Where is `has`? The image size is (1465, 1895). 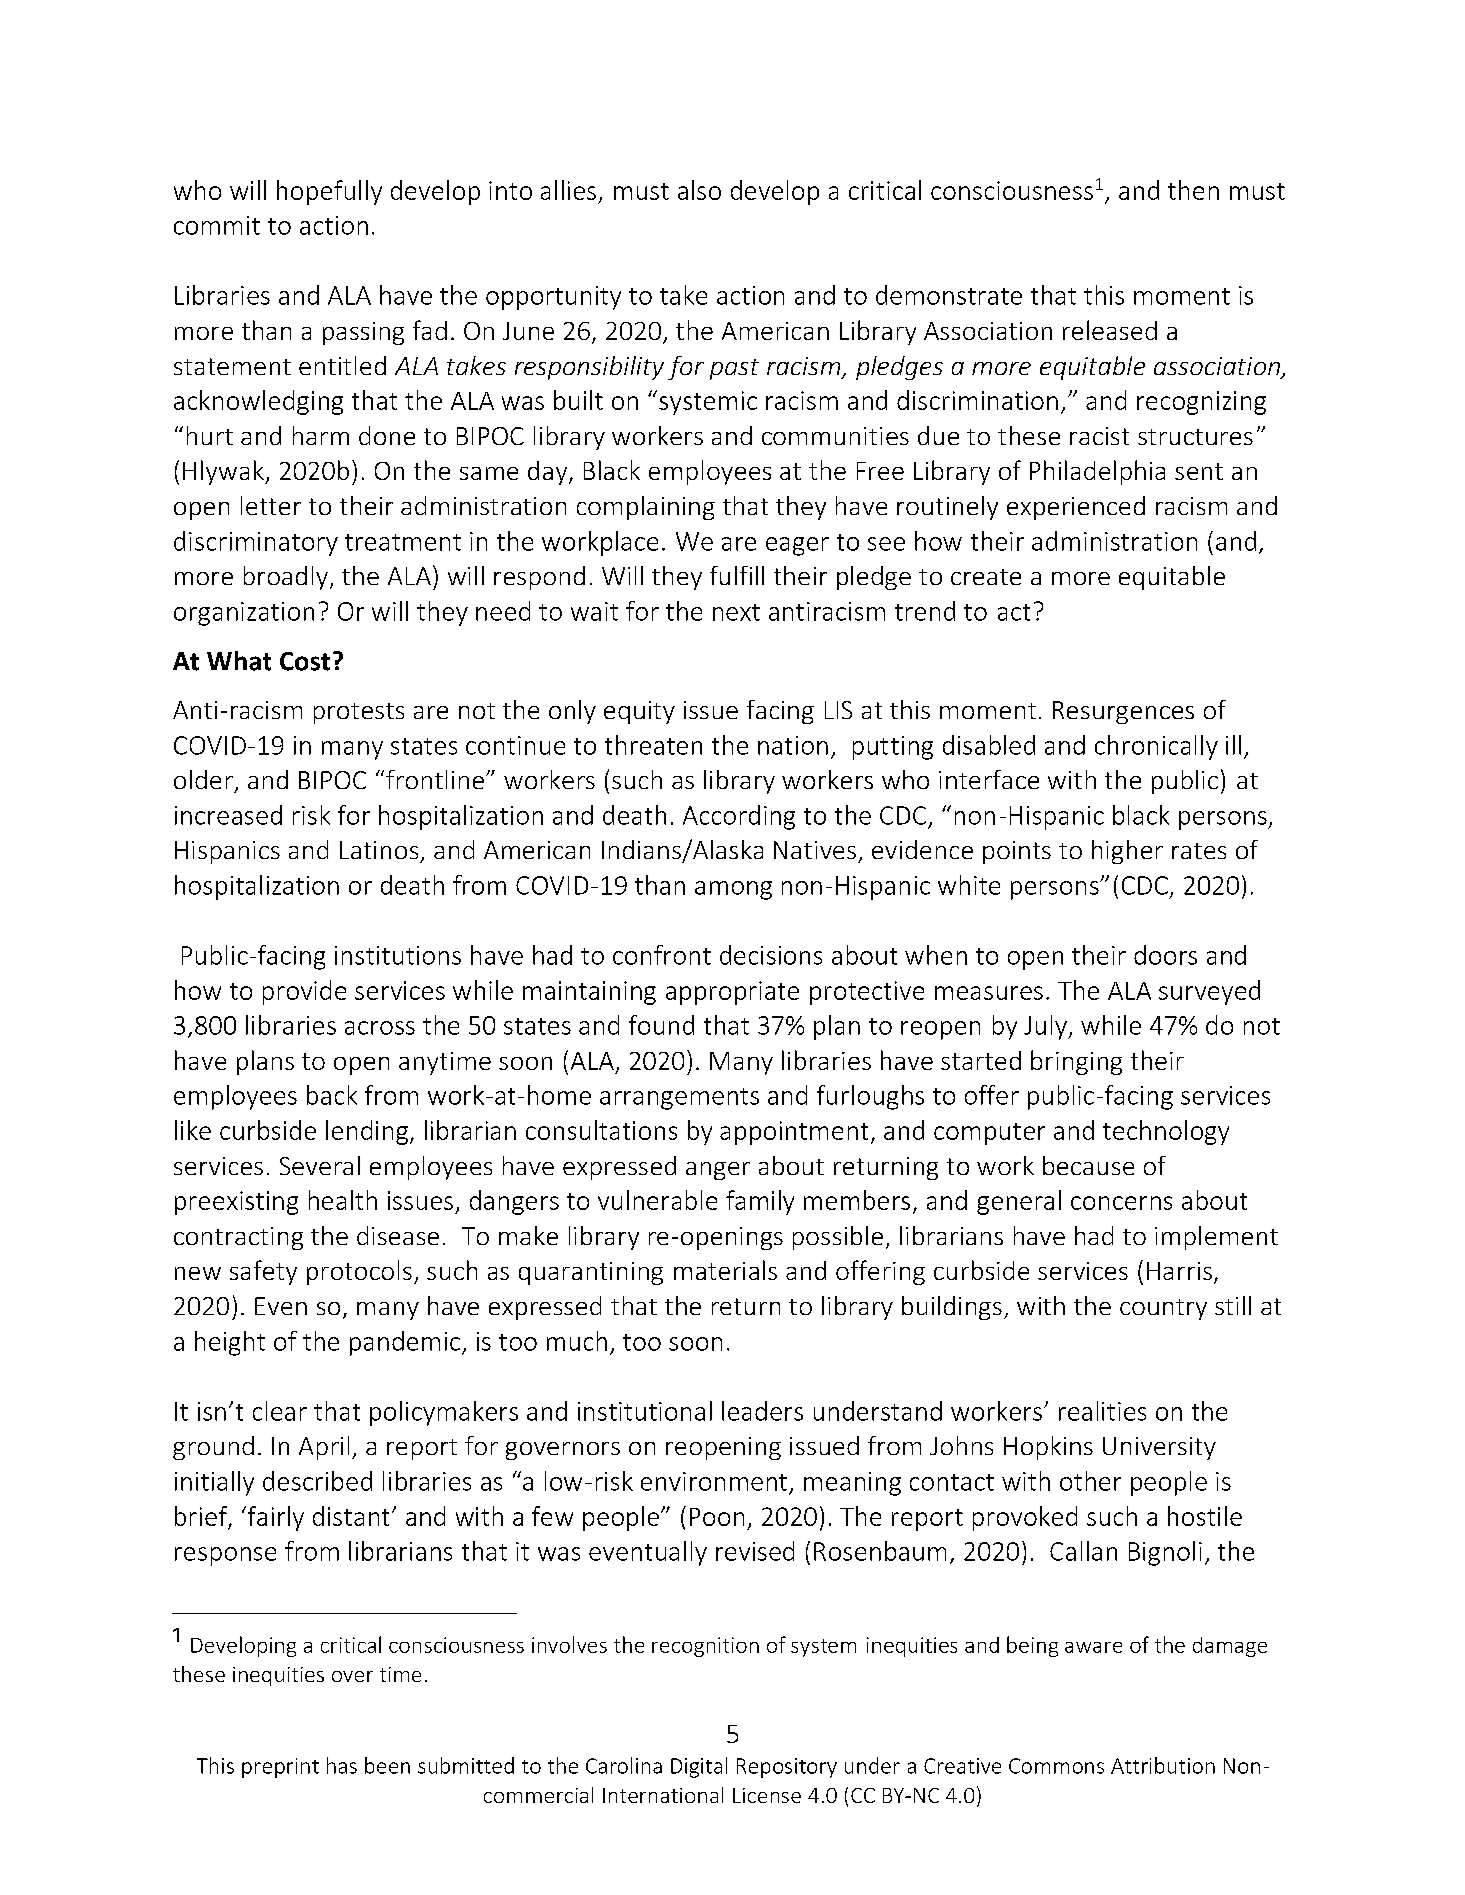
has is located at coordinates (342, 1765).
